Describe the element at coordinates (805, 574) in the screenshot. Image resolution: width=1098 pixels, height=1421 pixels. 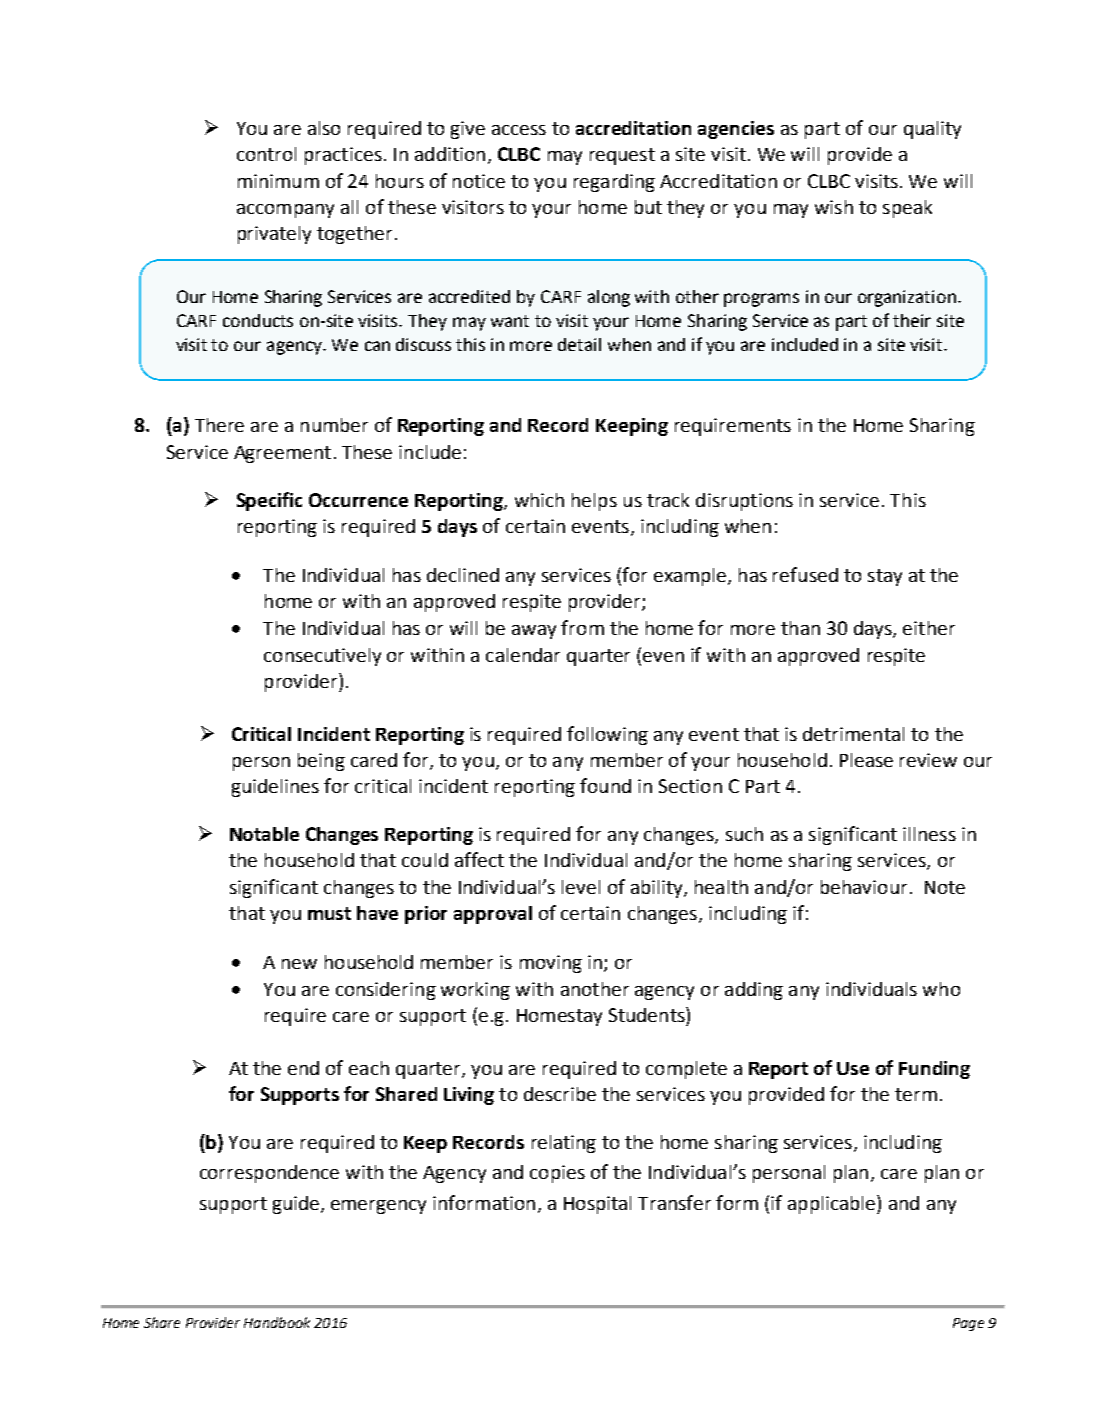
I see `refused` at that location.
